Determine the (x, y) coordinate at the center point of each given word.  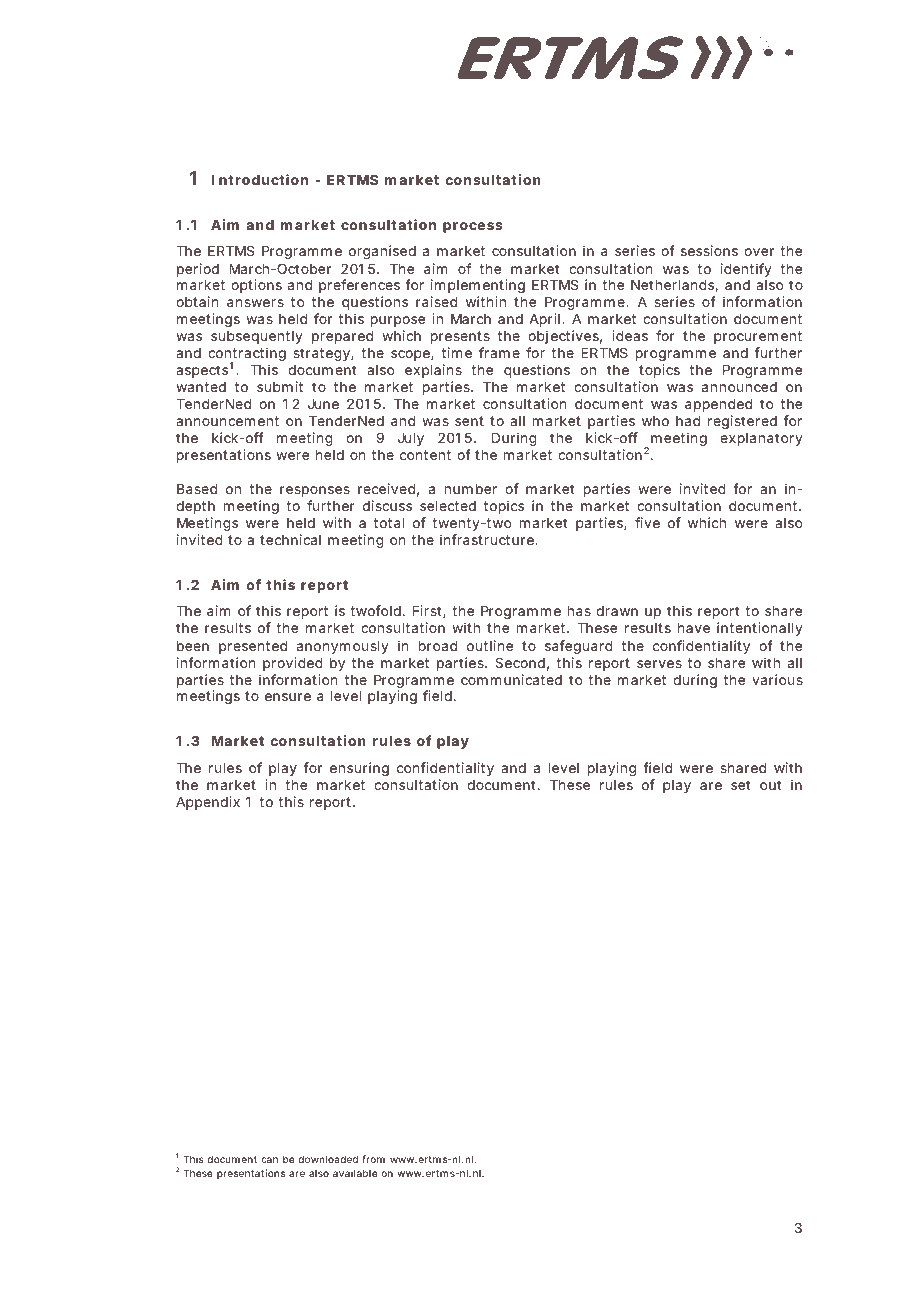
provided (293, 664)
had (688, 421)
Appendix (208, 803)
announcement (227, 421)
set (740, 785)
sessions (709, 250)
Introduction (260, 179)
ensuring (359, 769)
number (471, 489)
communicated (511, 679)
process (473, 227)
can (270, 1160)
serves (659, 664)
